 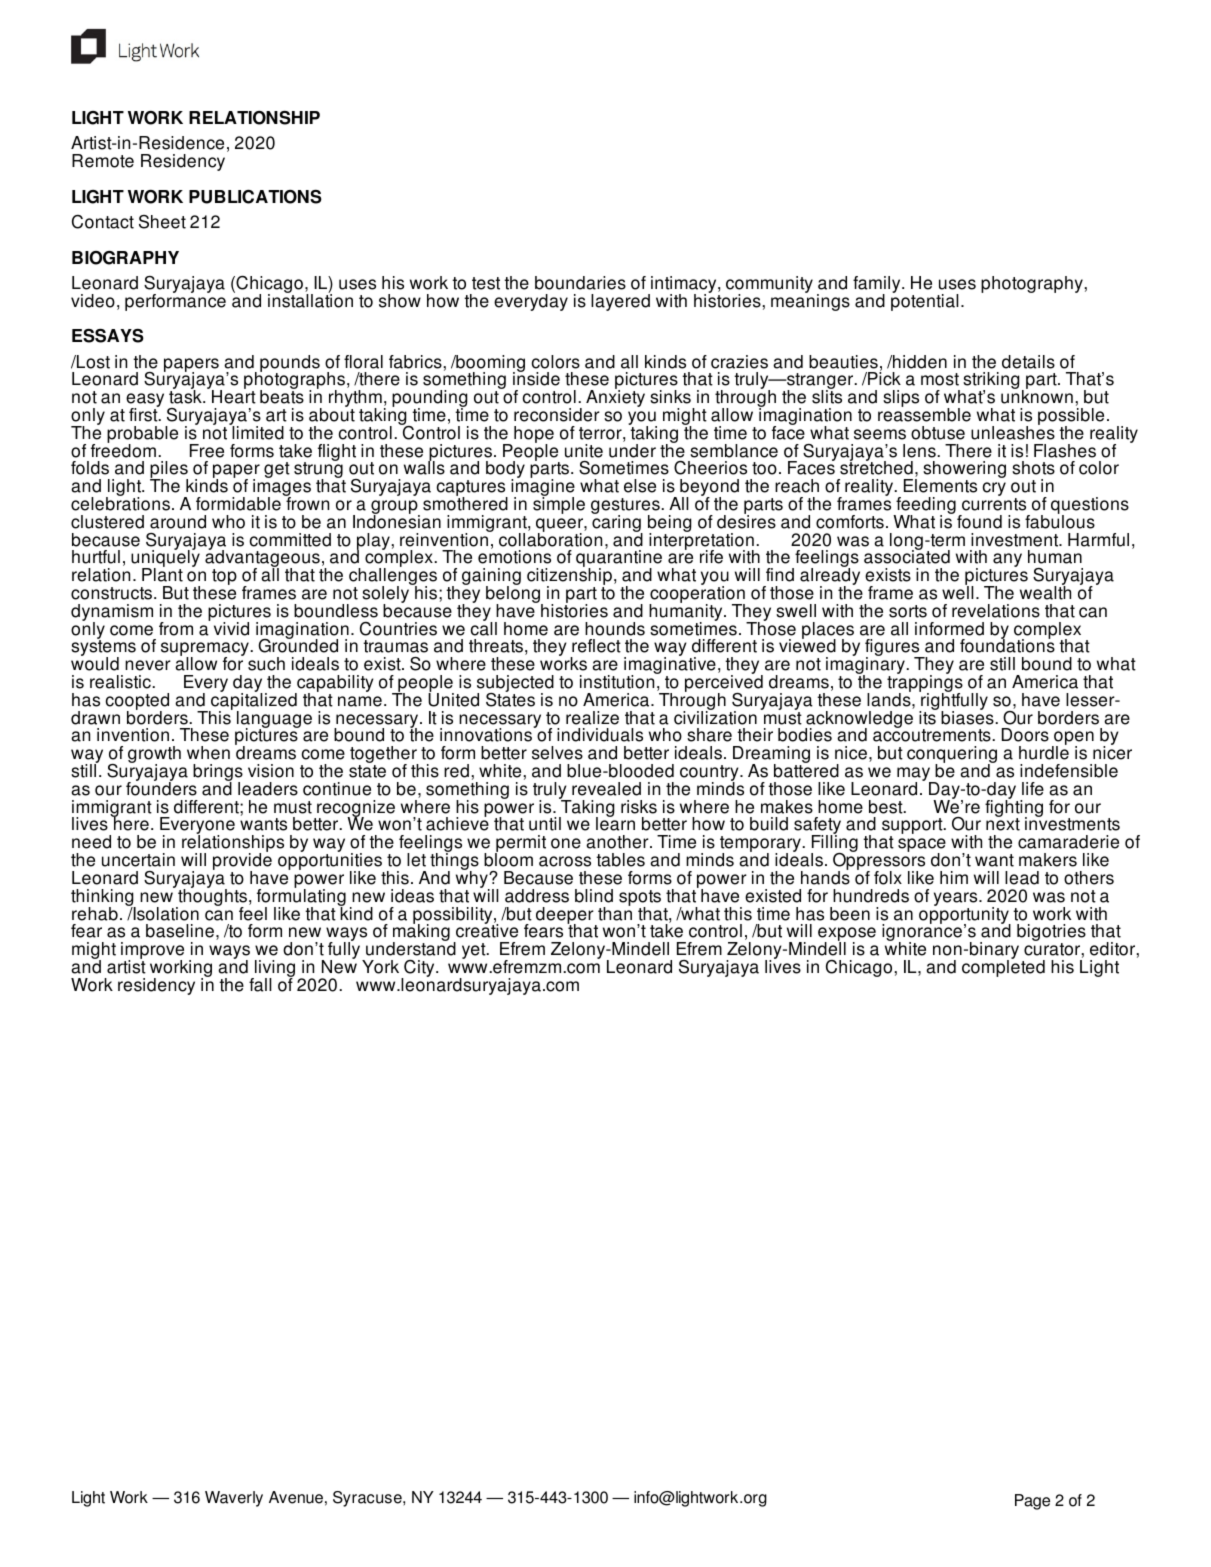 I want to click on photography, so click(x=1033, y=284).
